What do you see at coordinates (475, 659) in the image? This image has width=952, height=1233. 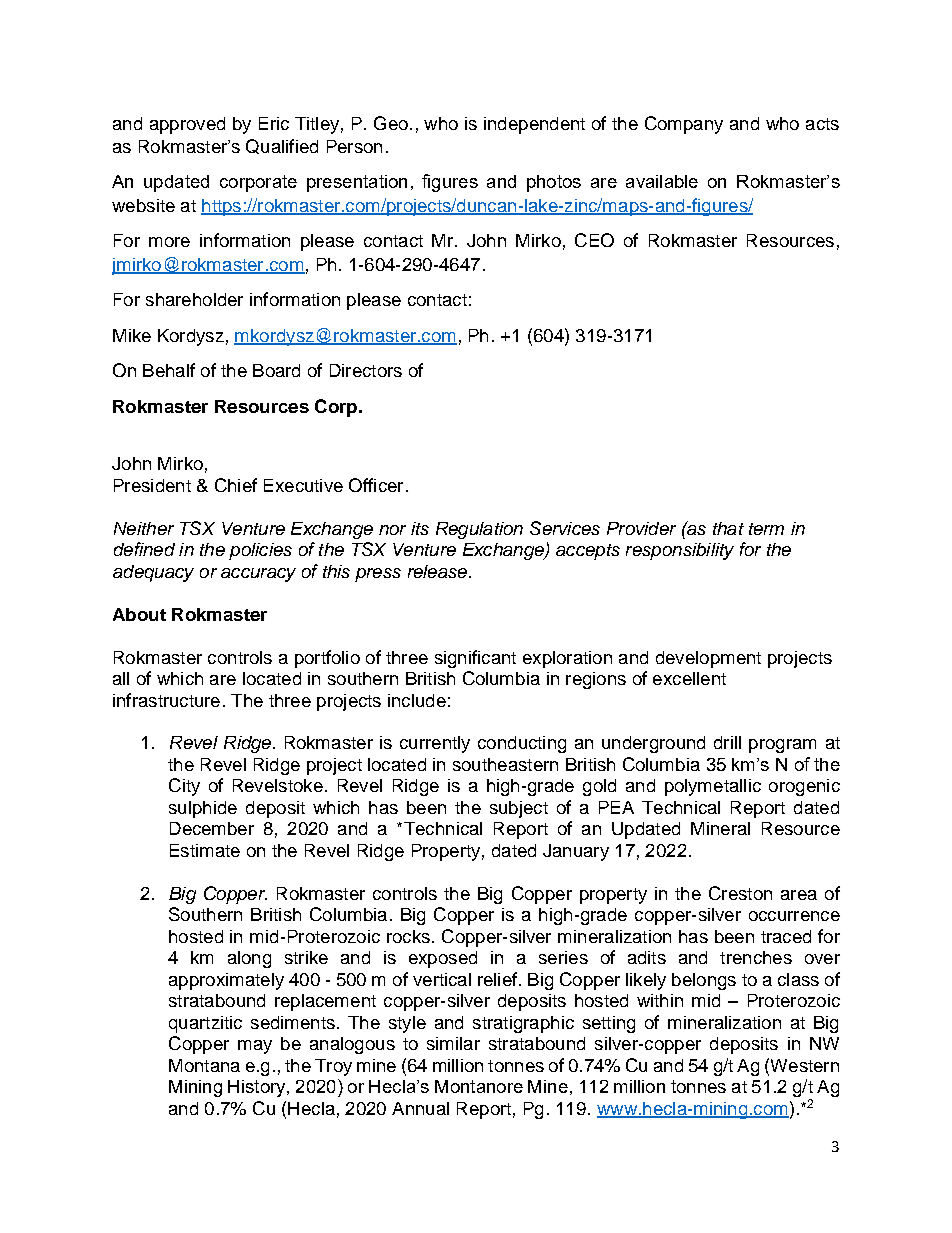 I see `significant` at bounding box center [475, 659].
